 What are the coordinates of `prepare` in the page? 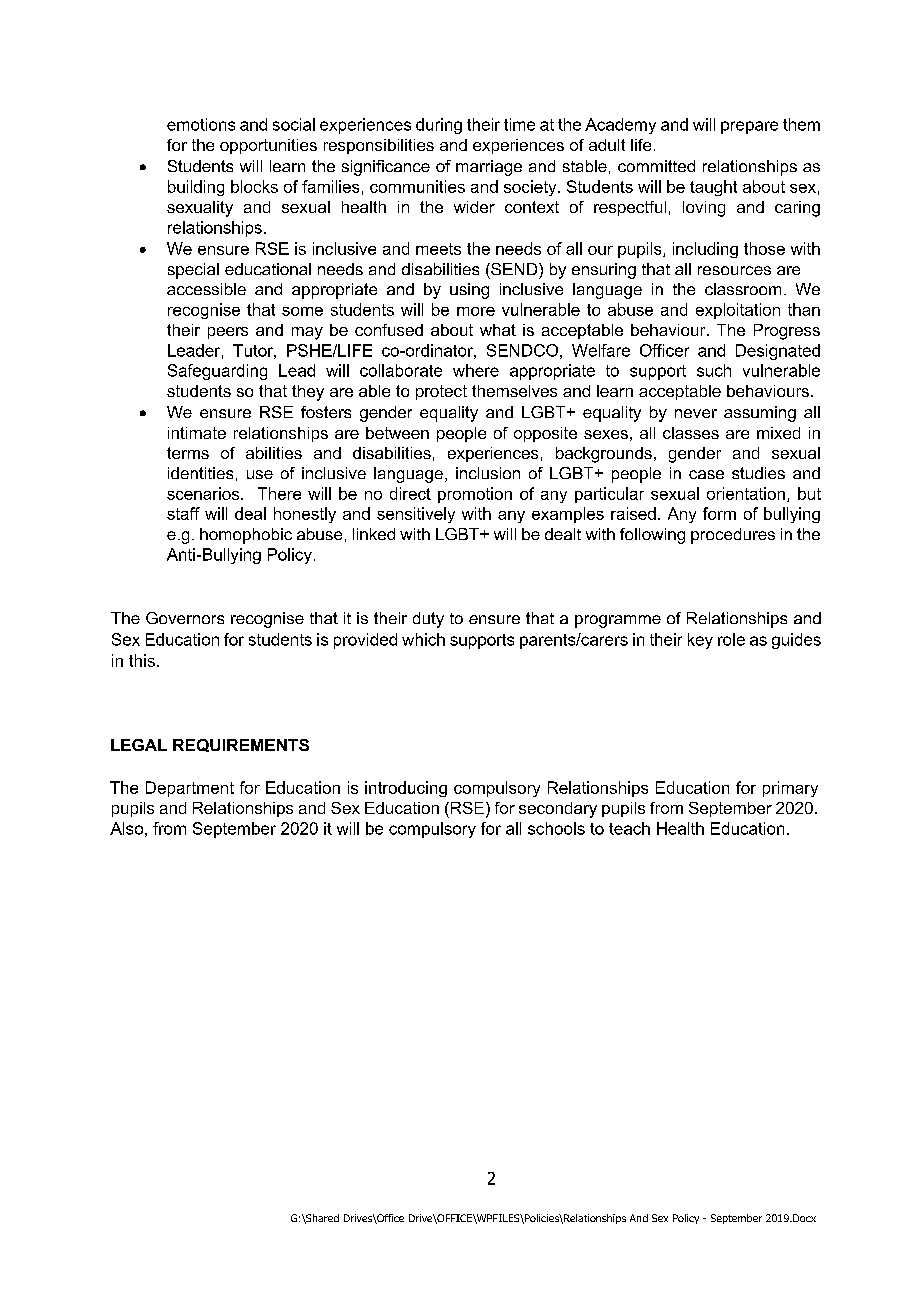 It's located at (749, 127).
